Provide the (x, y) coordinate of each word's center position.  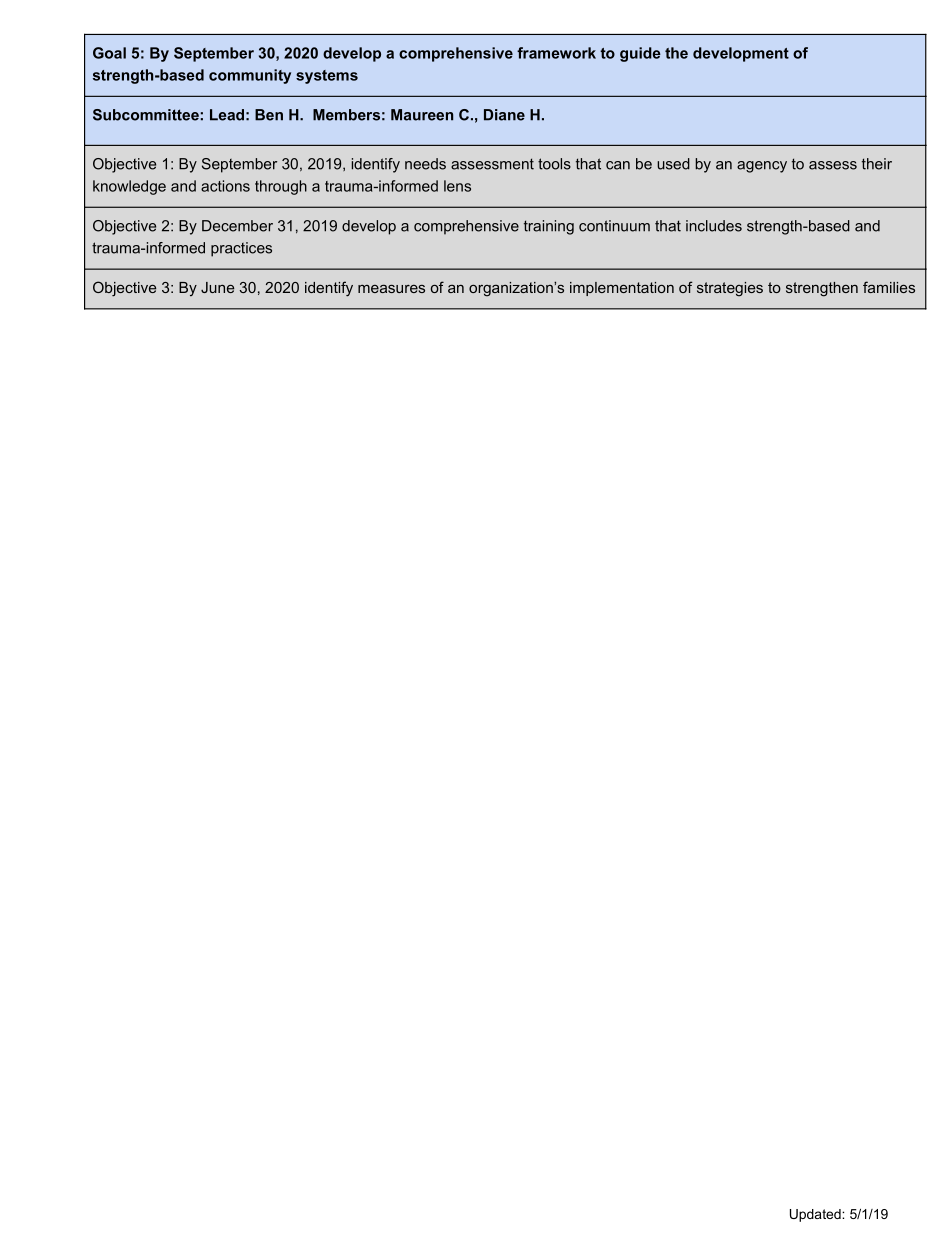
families (889, 287)
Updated (816, 1215)
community (250, 76)
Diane (504, 115)
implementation (622, 289)
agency (762, 167)
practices (241, 249)
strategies (730, 289)
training (549, 227)
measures (391, 288)
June (217, 287)
